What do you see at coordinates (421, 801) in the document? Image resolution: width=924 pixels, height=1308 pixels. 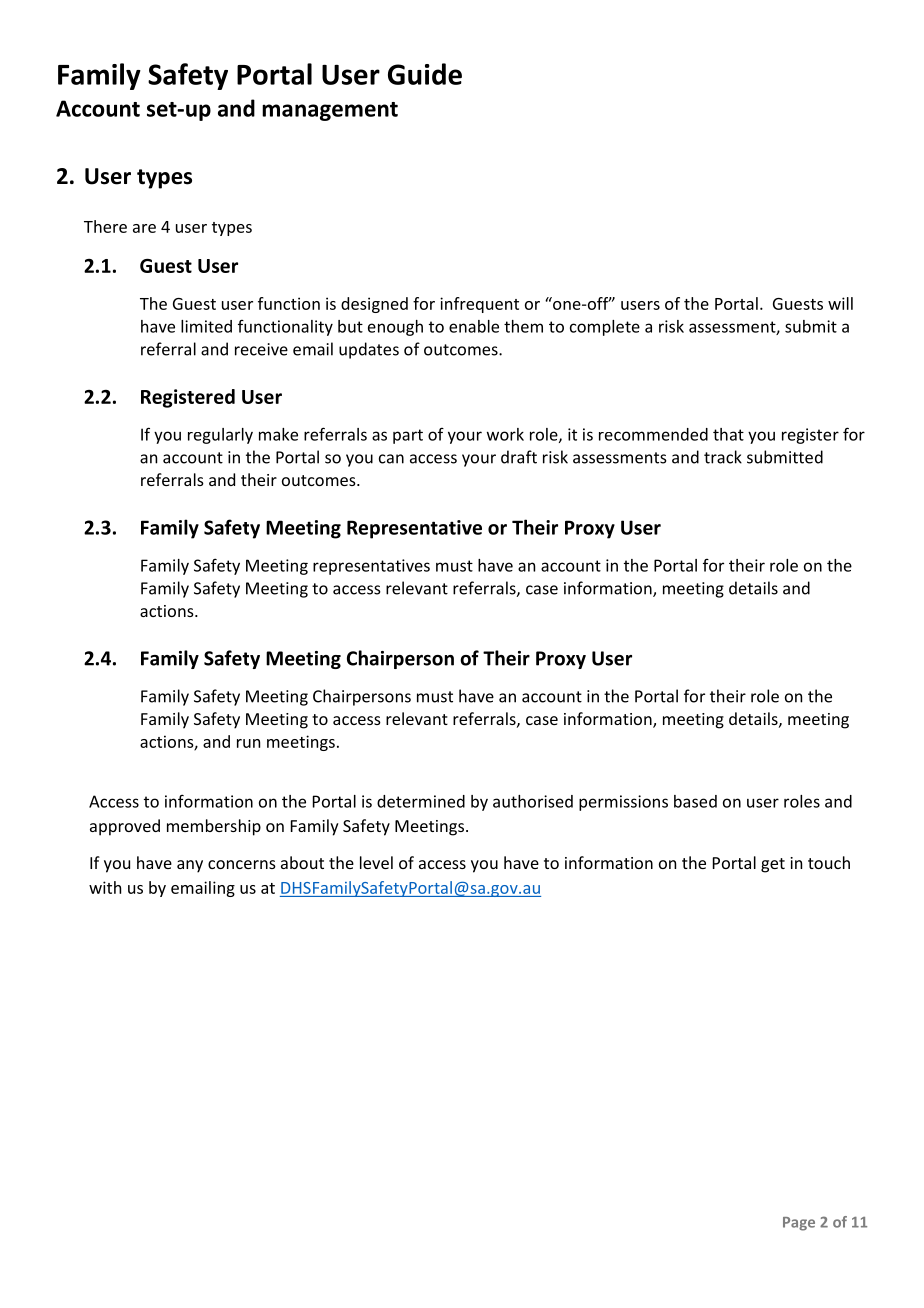 I see `determined` at bounding box center [421, 801].
